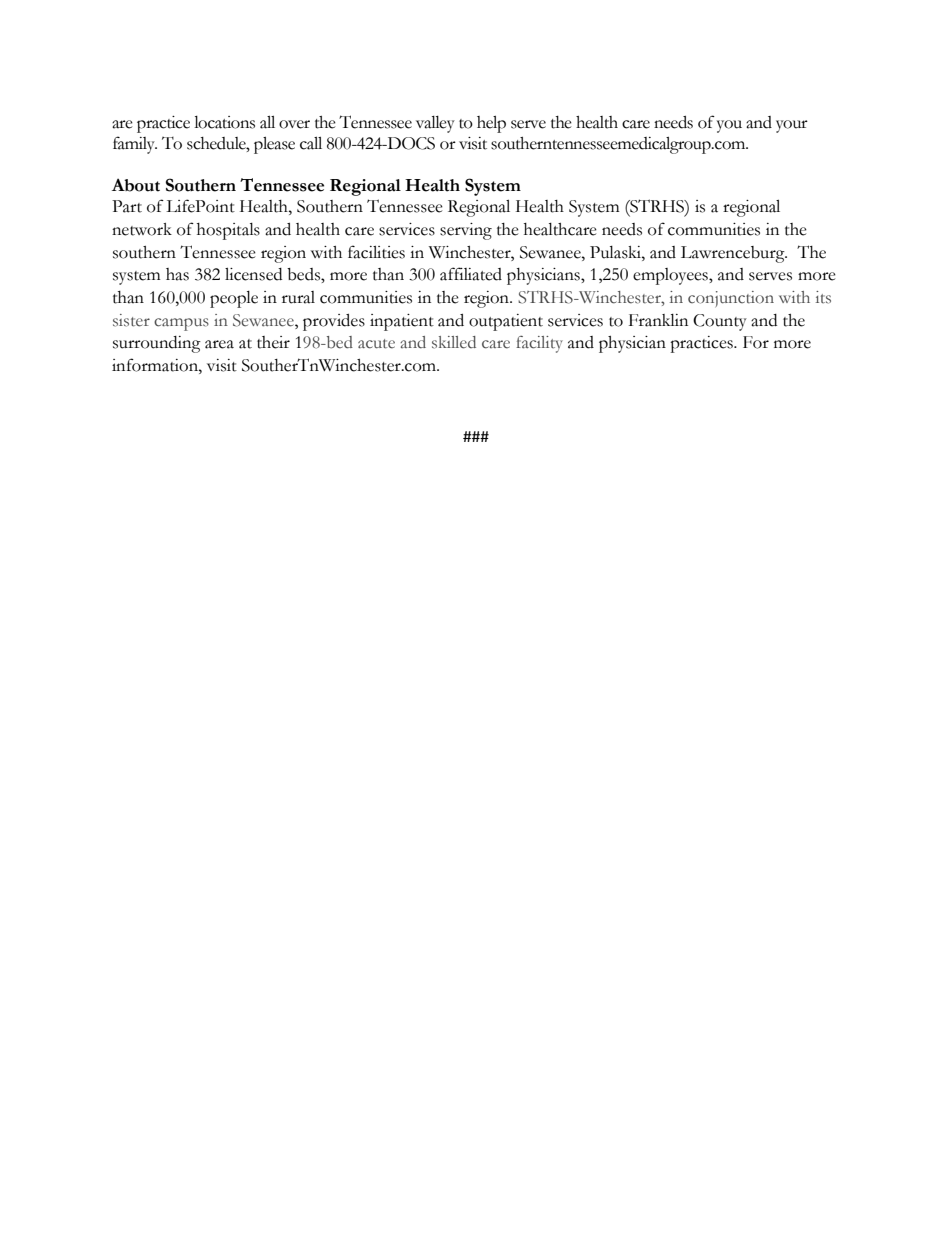 The height and width of the screenshot is (1233, 952). What do you see at coordinates (136, 185) in the screenshot?
I see `About` at bounding box center [136, 185].
